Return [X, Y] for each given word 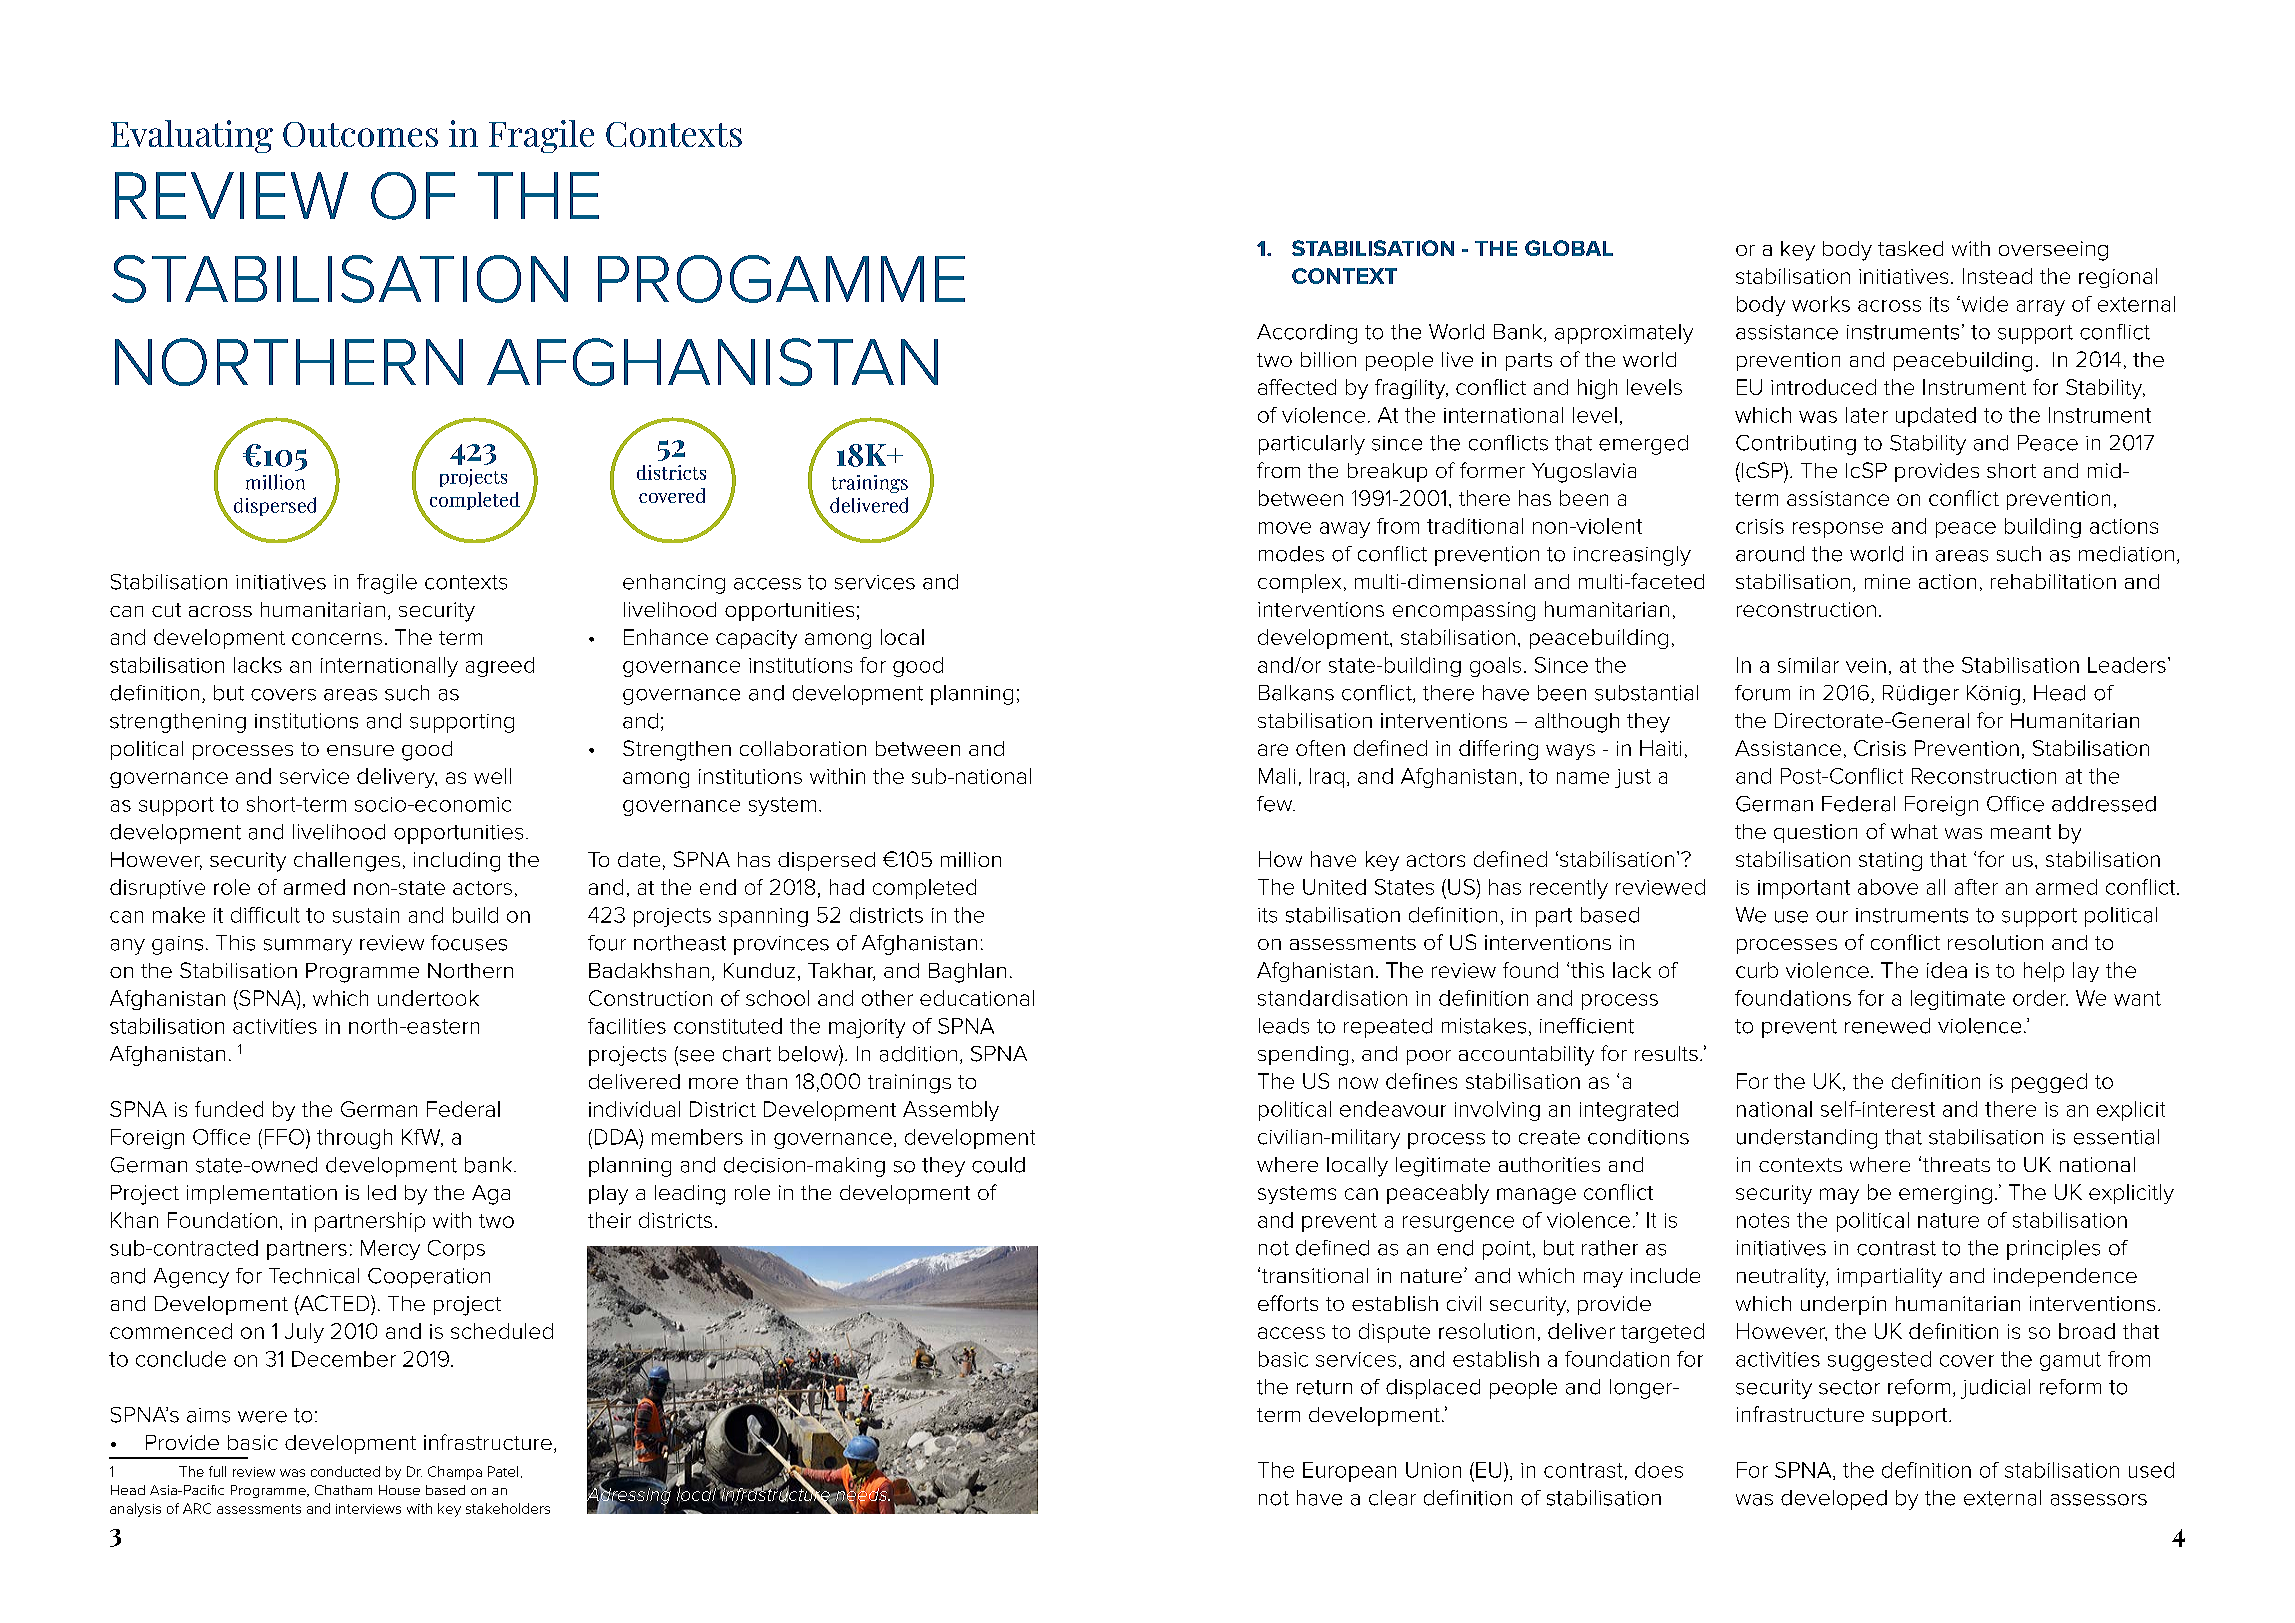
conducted [345, 1471]
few [1276, 804]
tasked [1910, 248]
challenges [347, 862]
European [1349, 1472]
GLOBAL [1569, 248]
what [1914, 831]
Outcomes [360, 134]
